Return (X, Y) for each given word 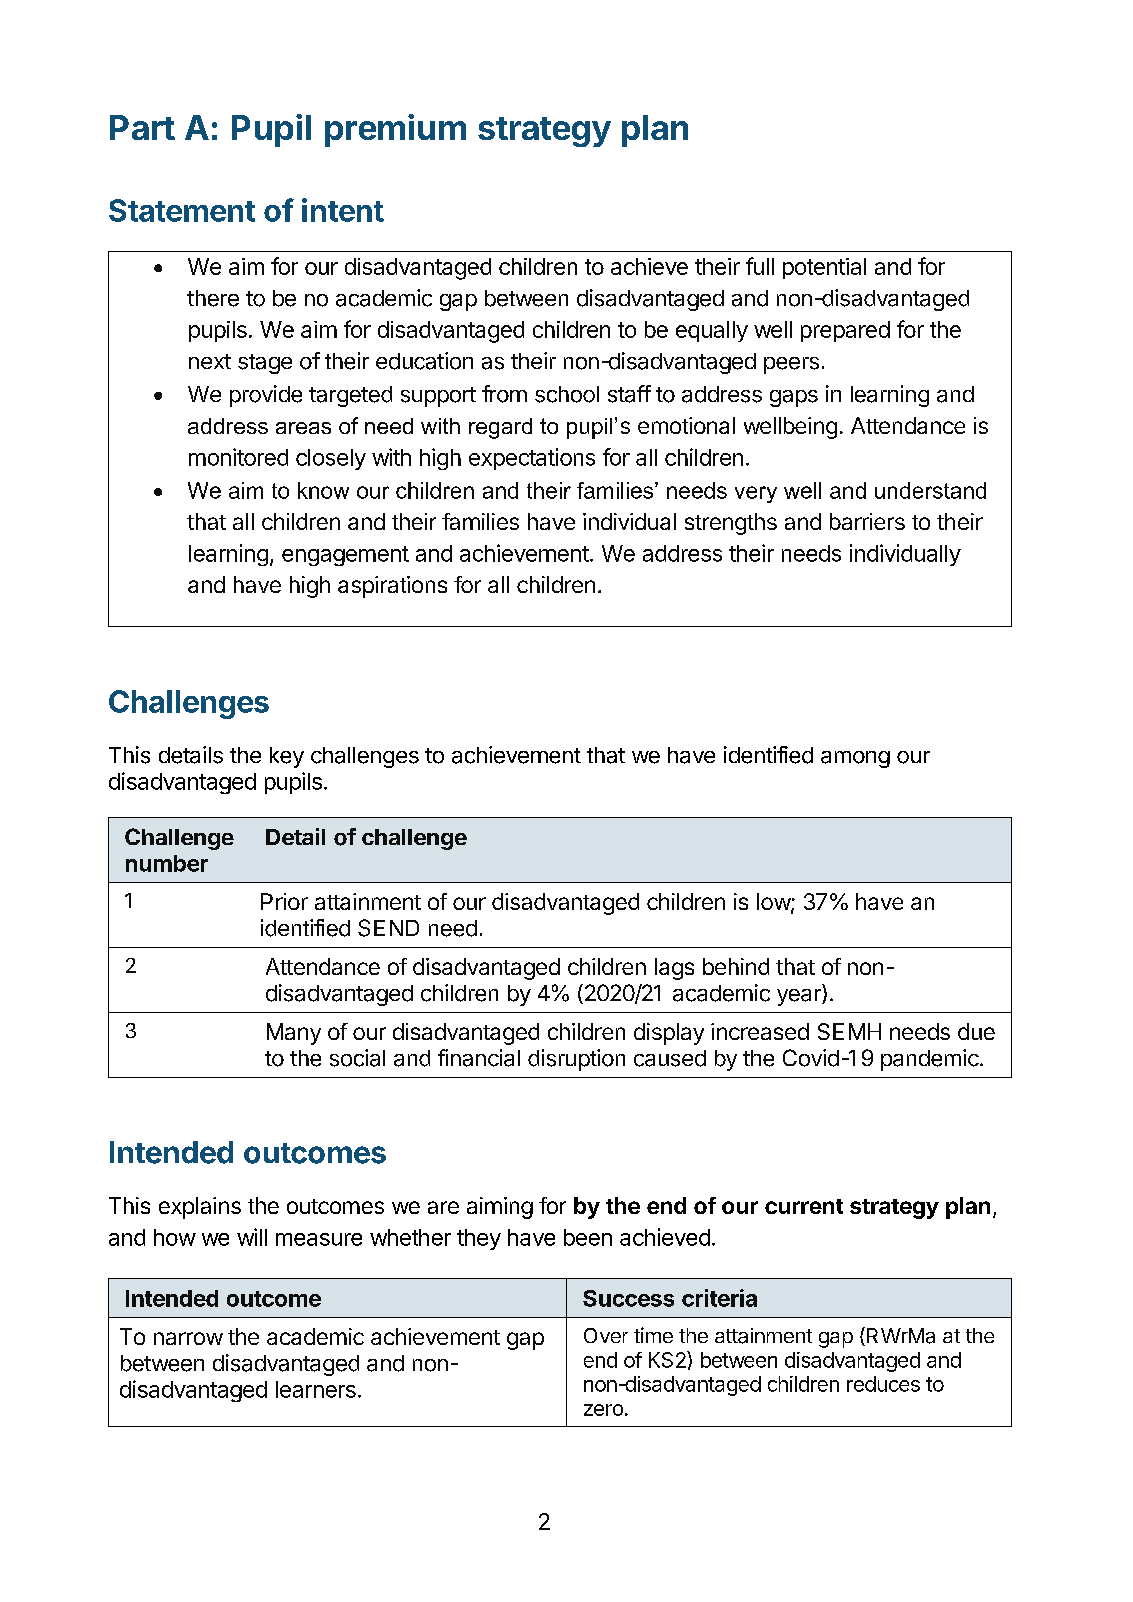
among (855, 759)
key (287, 757)
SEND (388, 928)
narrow (188, 1338)
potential (824, 268)
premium (395, 130)
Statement (182, 210)
